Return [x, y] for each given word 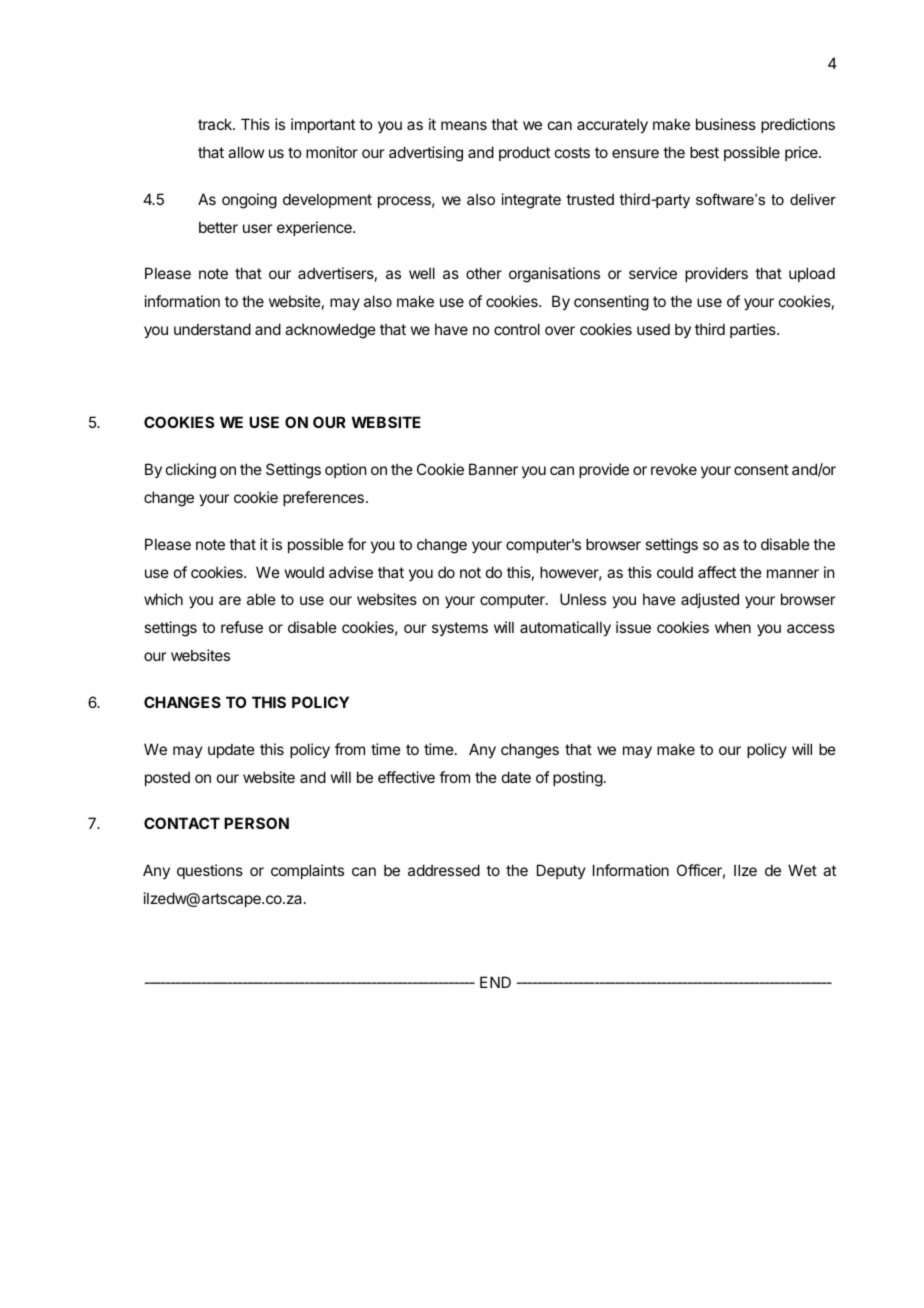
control [517, 329]
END [495, 982]
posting [578, 779]
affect [717, 572]
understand [212, 329]
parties [754, 330]
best [704, 152]
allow [246, 152]
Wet [802, 870]
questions [210, 871]
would [304, 572]
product [524, 153]
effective [406, 777]
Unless [583, 599]
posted [167, 778]
